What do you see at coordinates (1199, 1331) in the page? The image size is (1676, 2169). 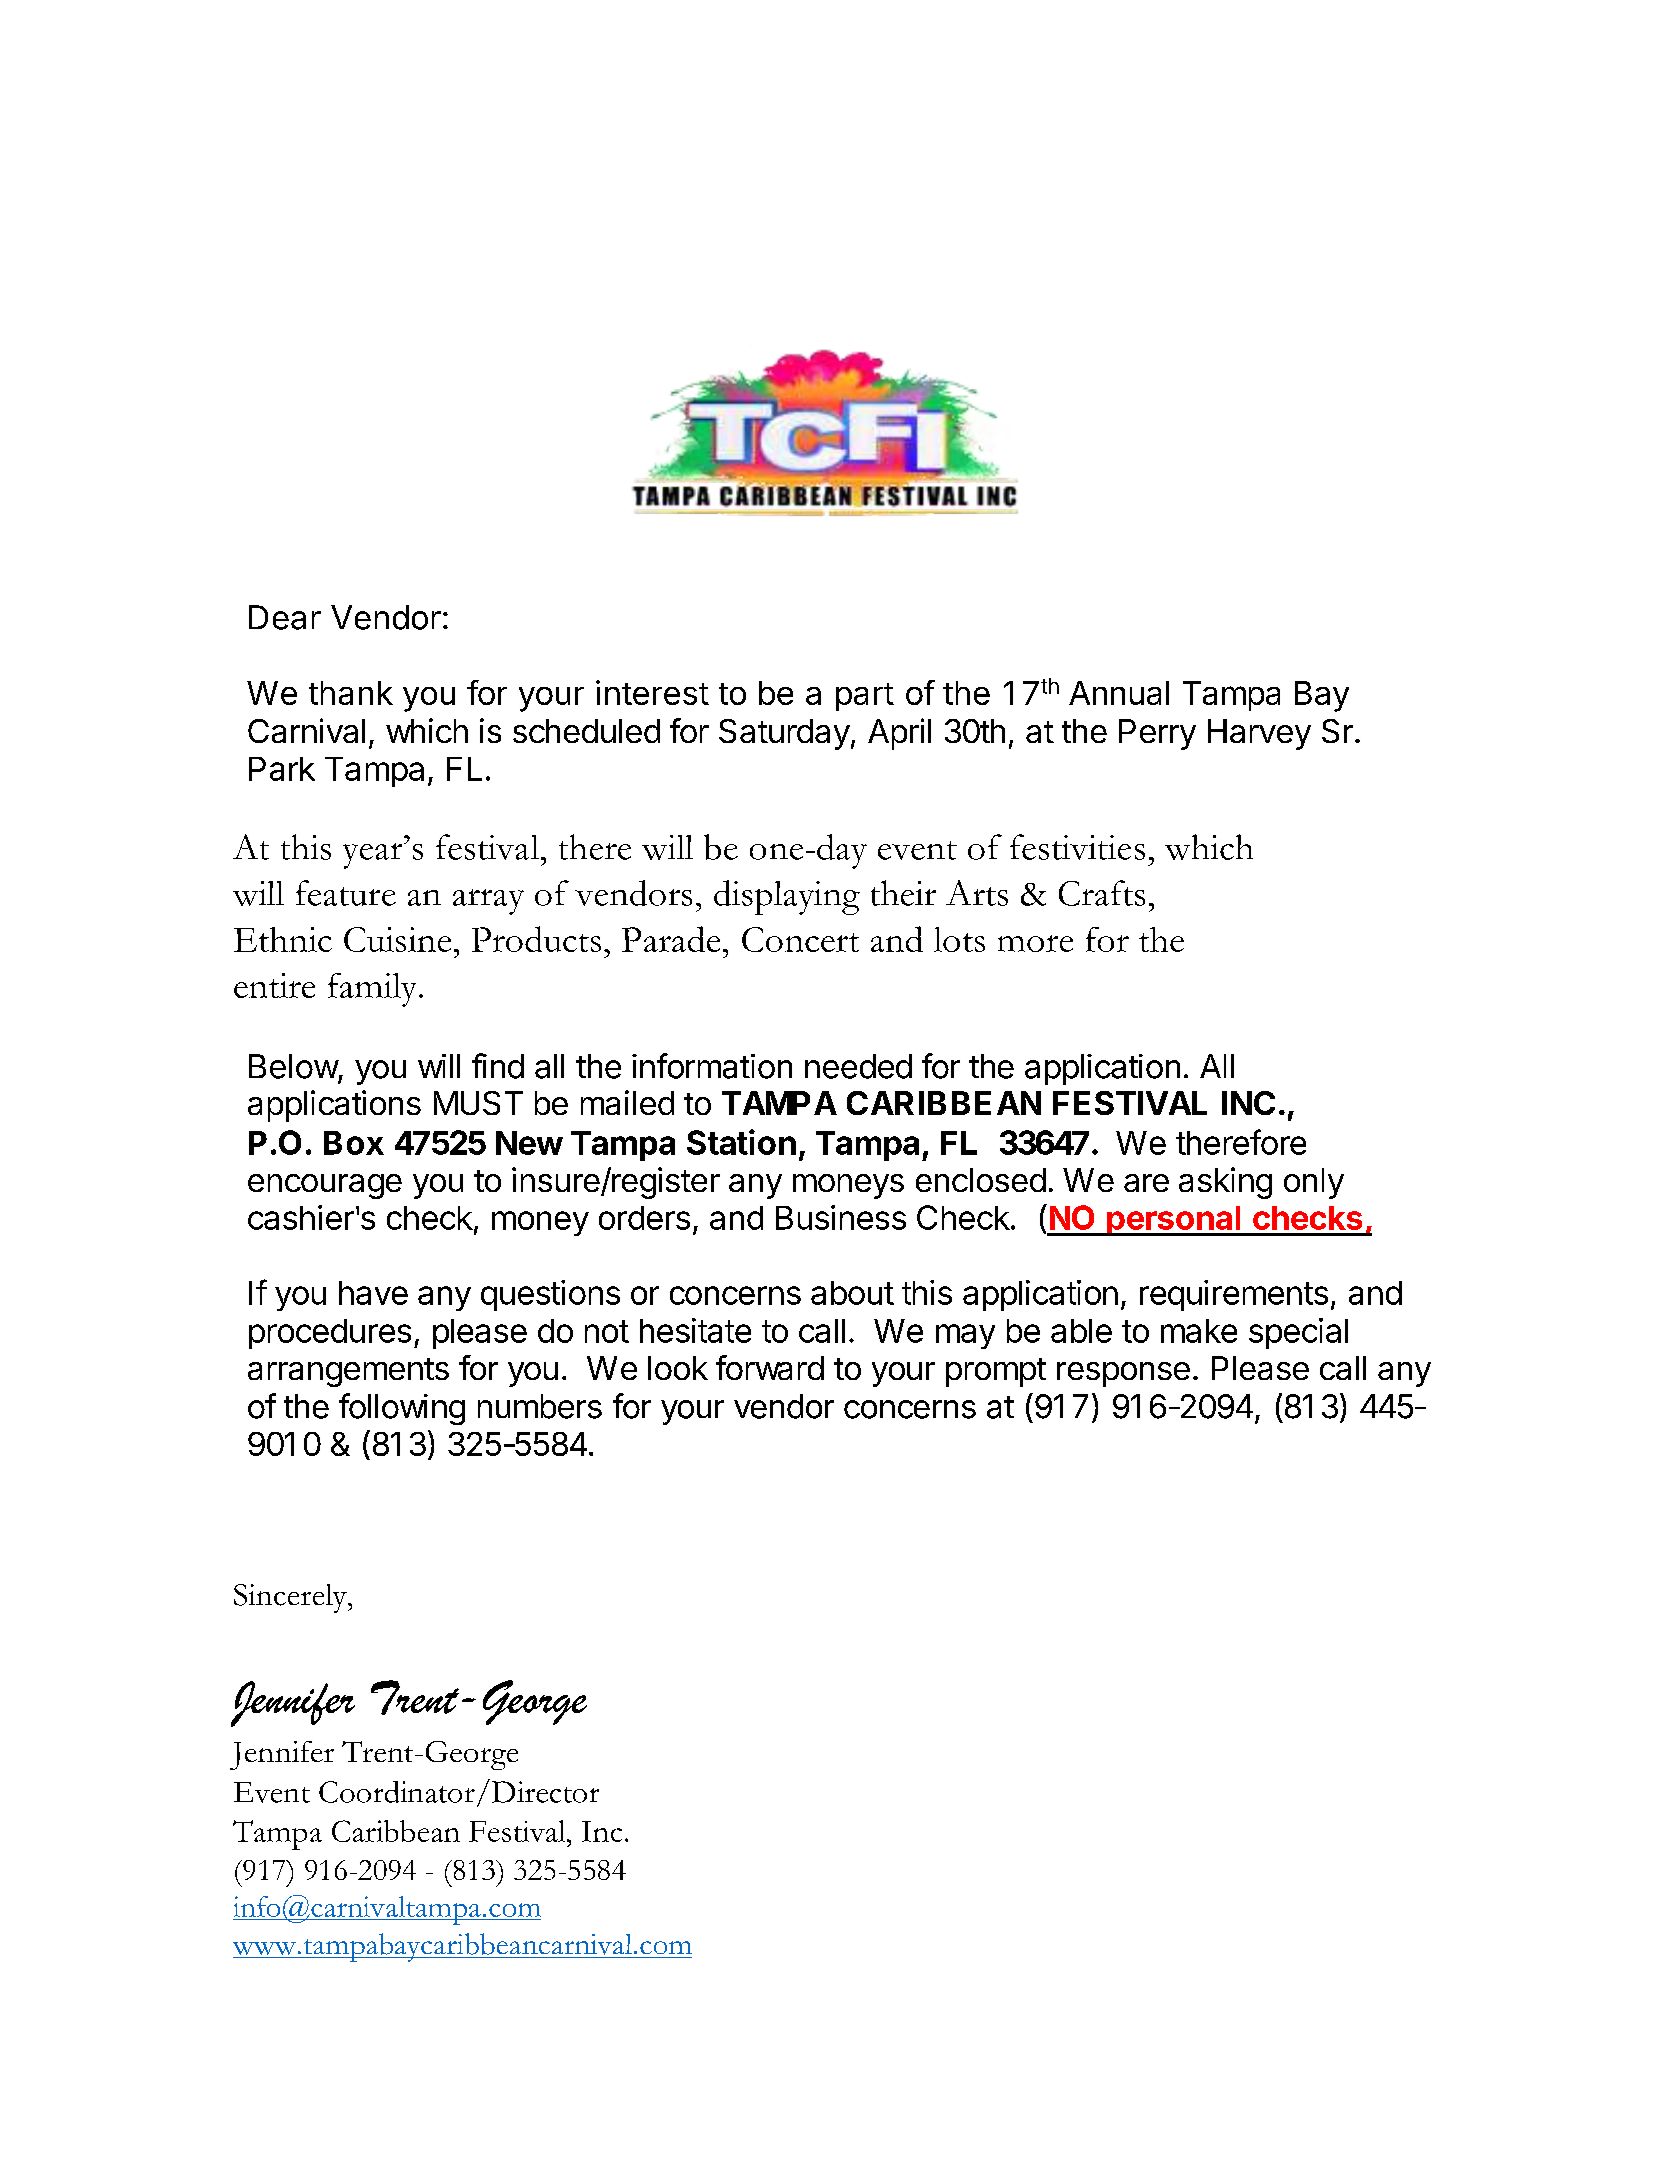 I see `make` at bounding box center [1199, 1331].
